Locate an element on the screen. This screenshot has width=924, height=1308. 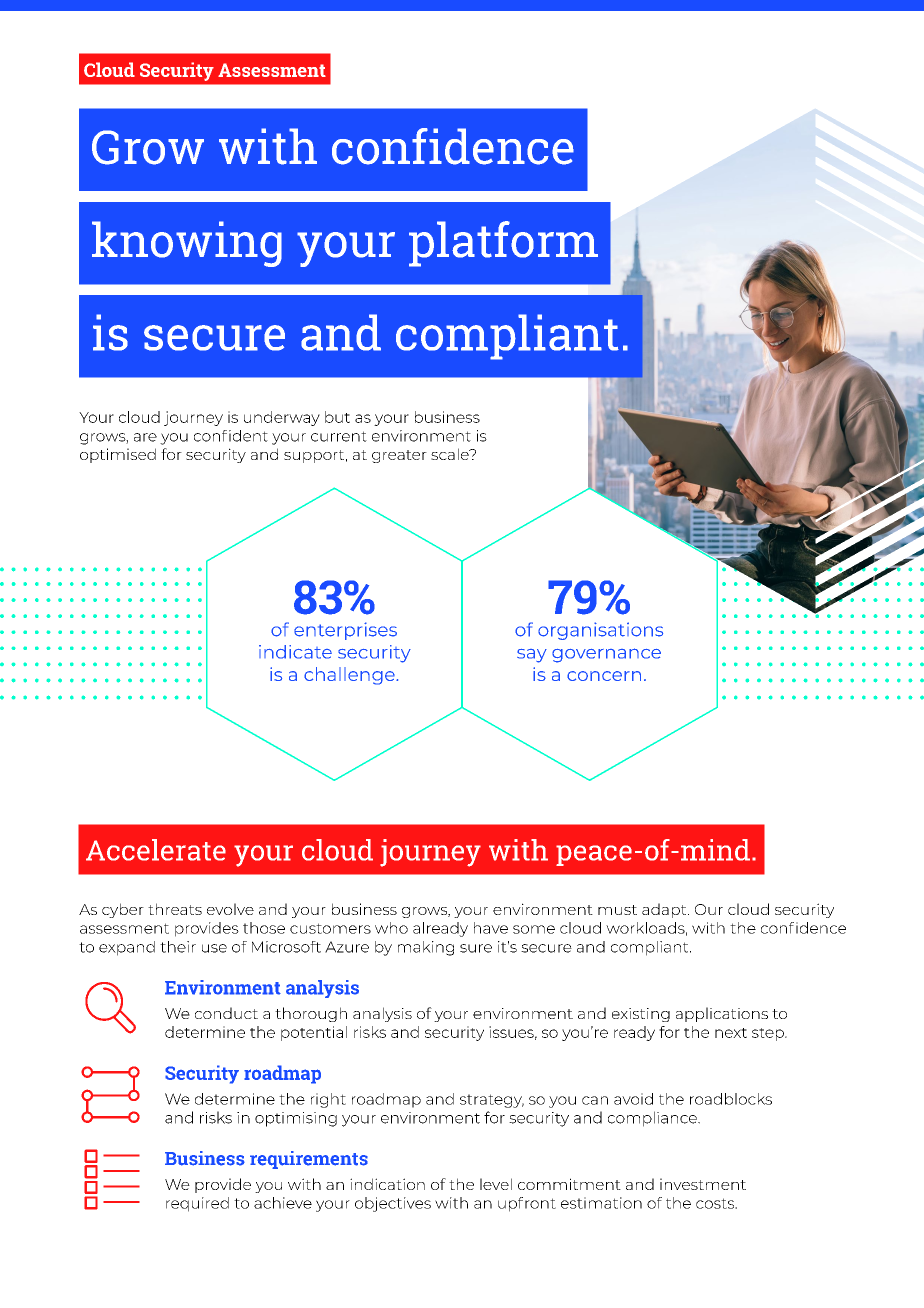
concern is located at coordinates (604, 676).
